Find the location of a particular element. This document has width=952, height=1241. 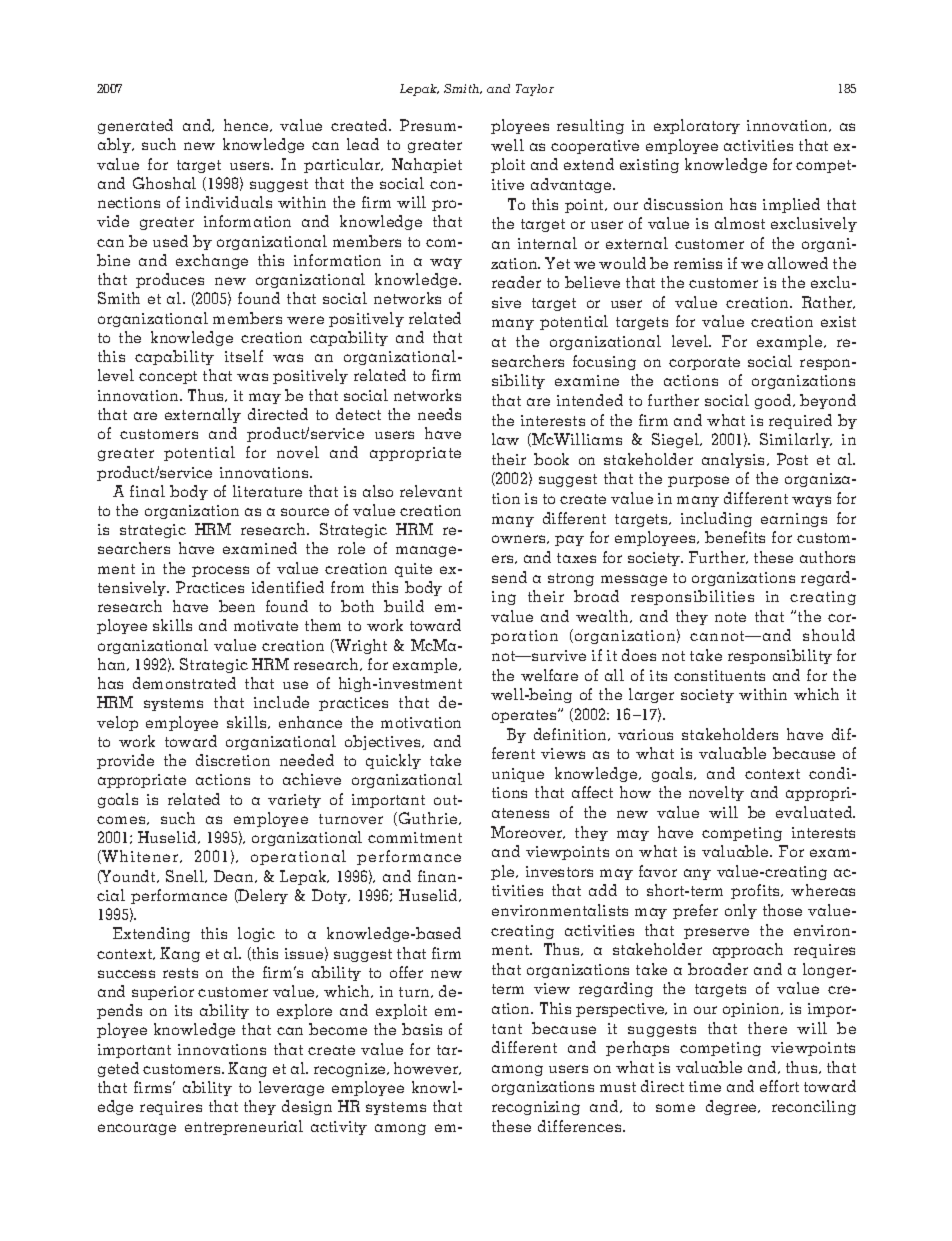

Taylor is located at coordinates (535, 90).
